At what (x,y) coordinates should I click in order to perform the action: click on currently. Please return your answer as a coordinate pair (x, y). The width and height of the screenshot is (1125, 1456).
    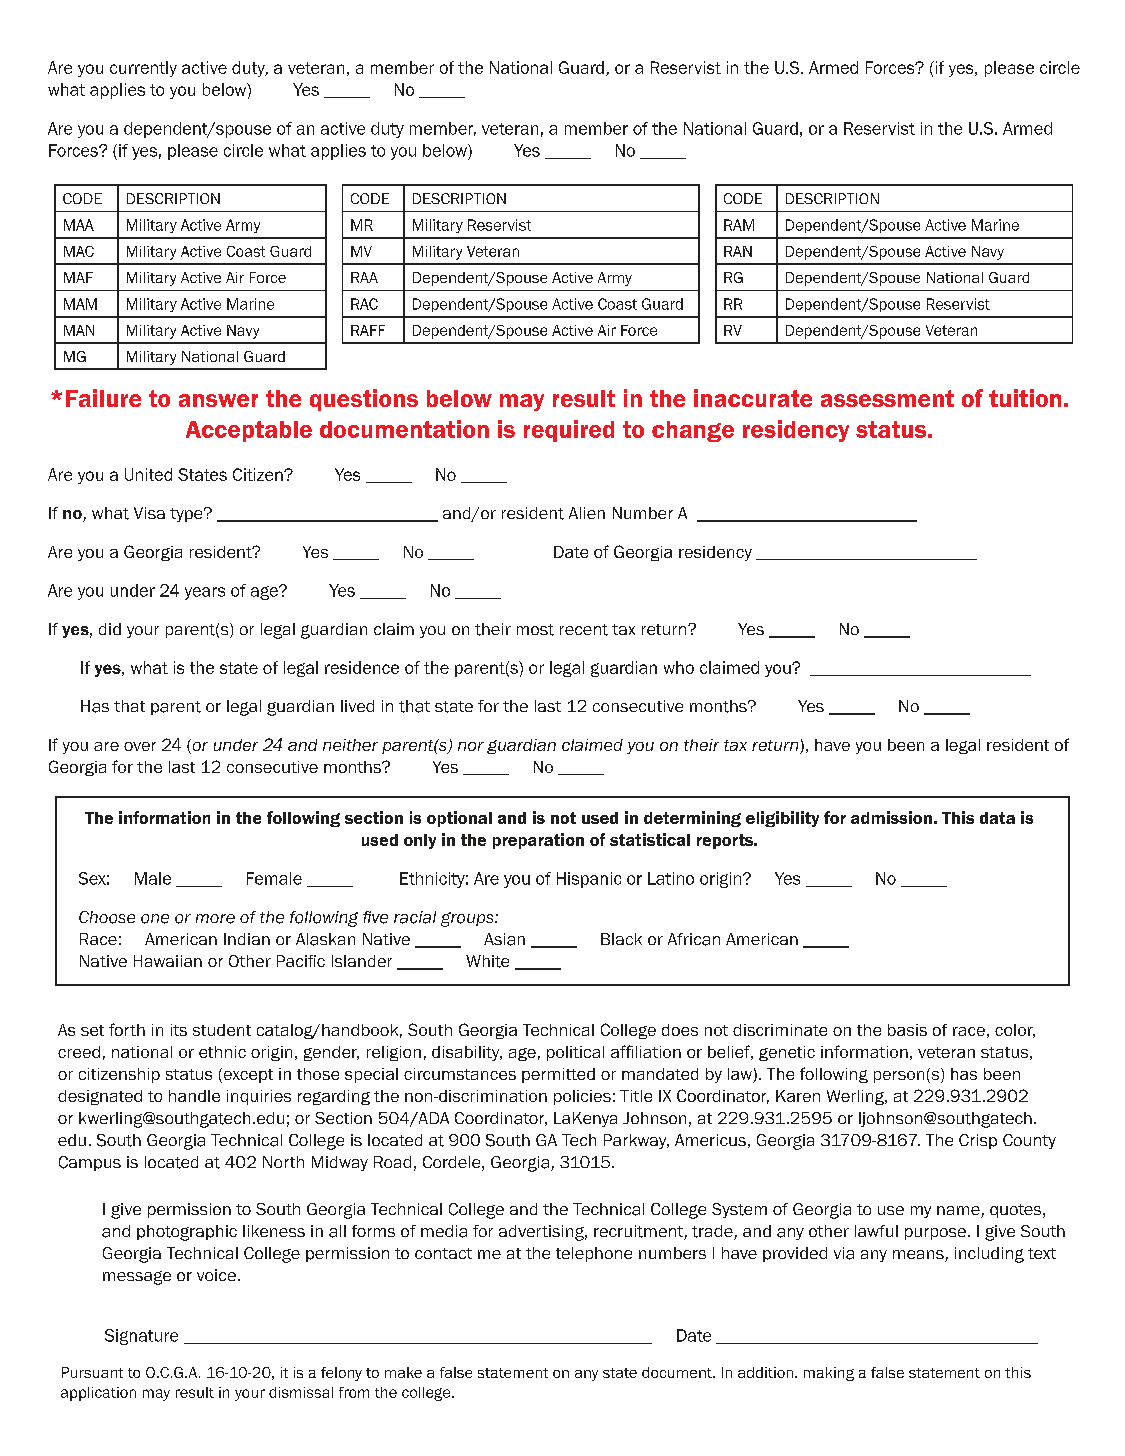
    Looking at the image, I should click on (143, 69).
